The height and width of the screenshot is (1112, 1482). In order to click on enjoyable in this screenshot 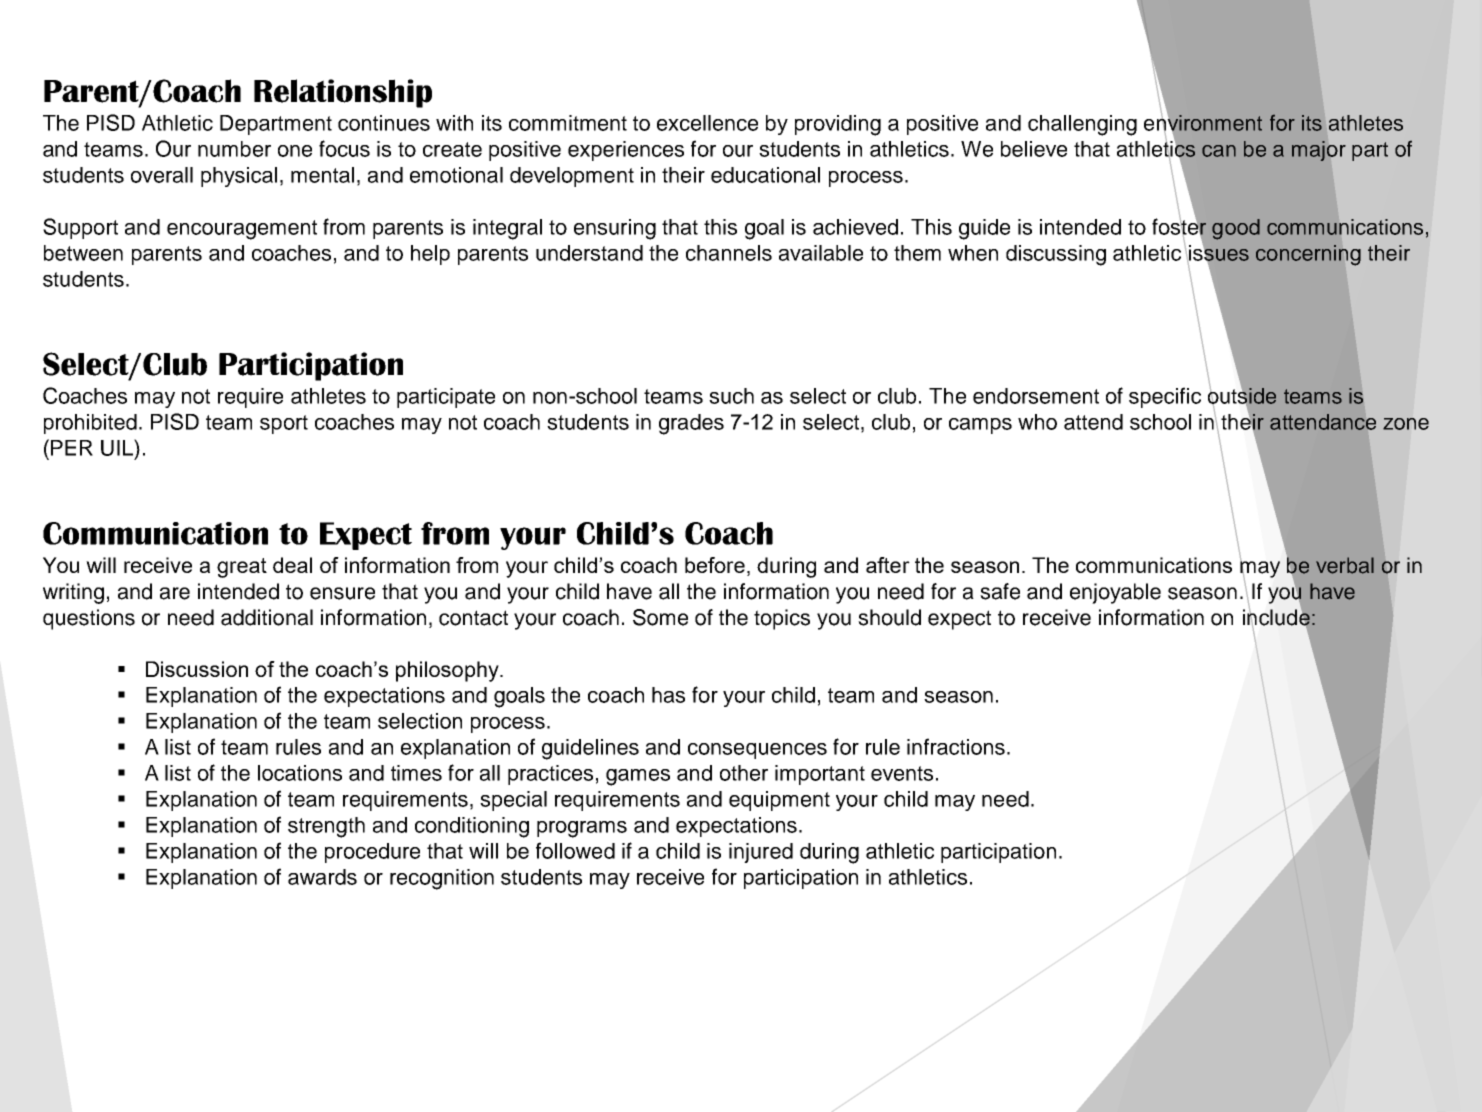, I will do `click(1115, 593)`.
